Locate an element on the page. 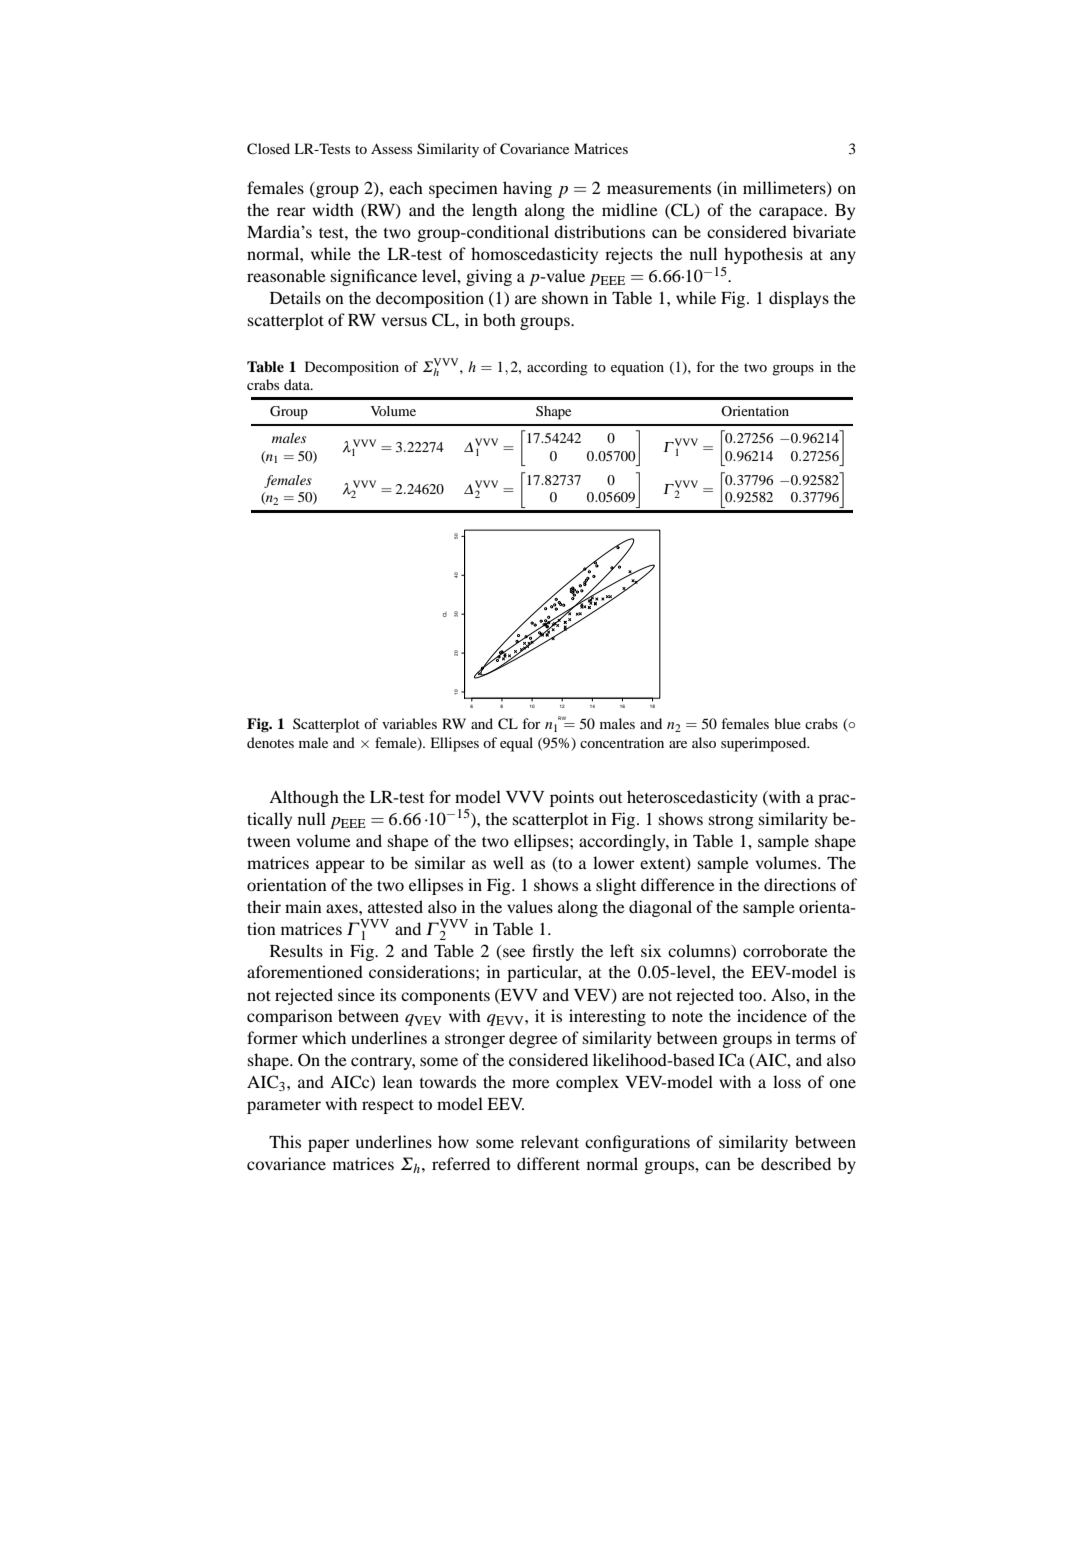  carapace is located at coordinates (792, 213).
